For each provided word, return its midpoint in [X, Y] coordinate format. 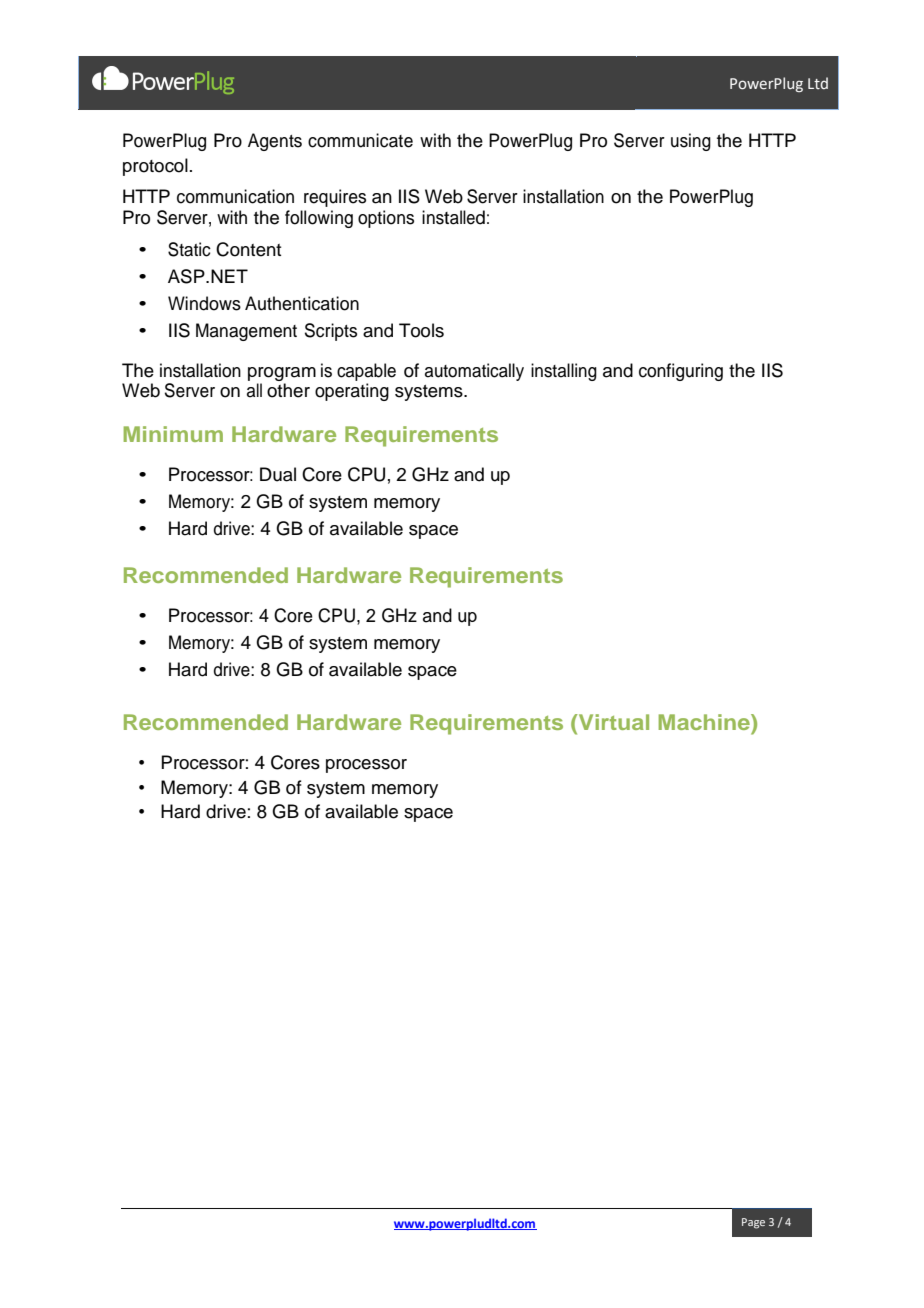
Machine [705, 722]
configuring [681, 372]
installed [453, 217]
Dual [278, 474]
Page [753, 1223]
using [691, 142]
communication [235, 196]
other [288, 390]
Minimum [173, 434]
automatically [474, 372]
